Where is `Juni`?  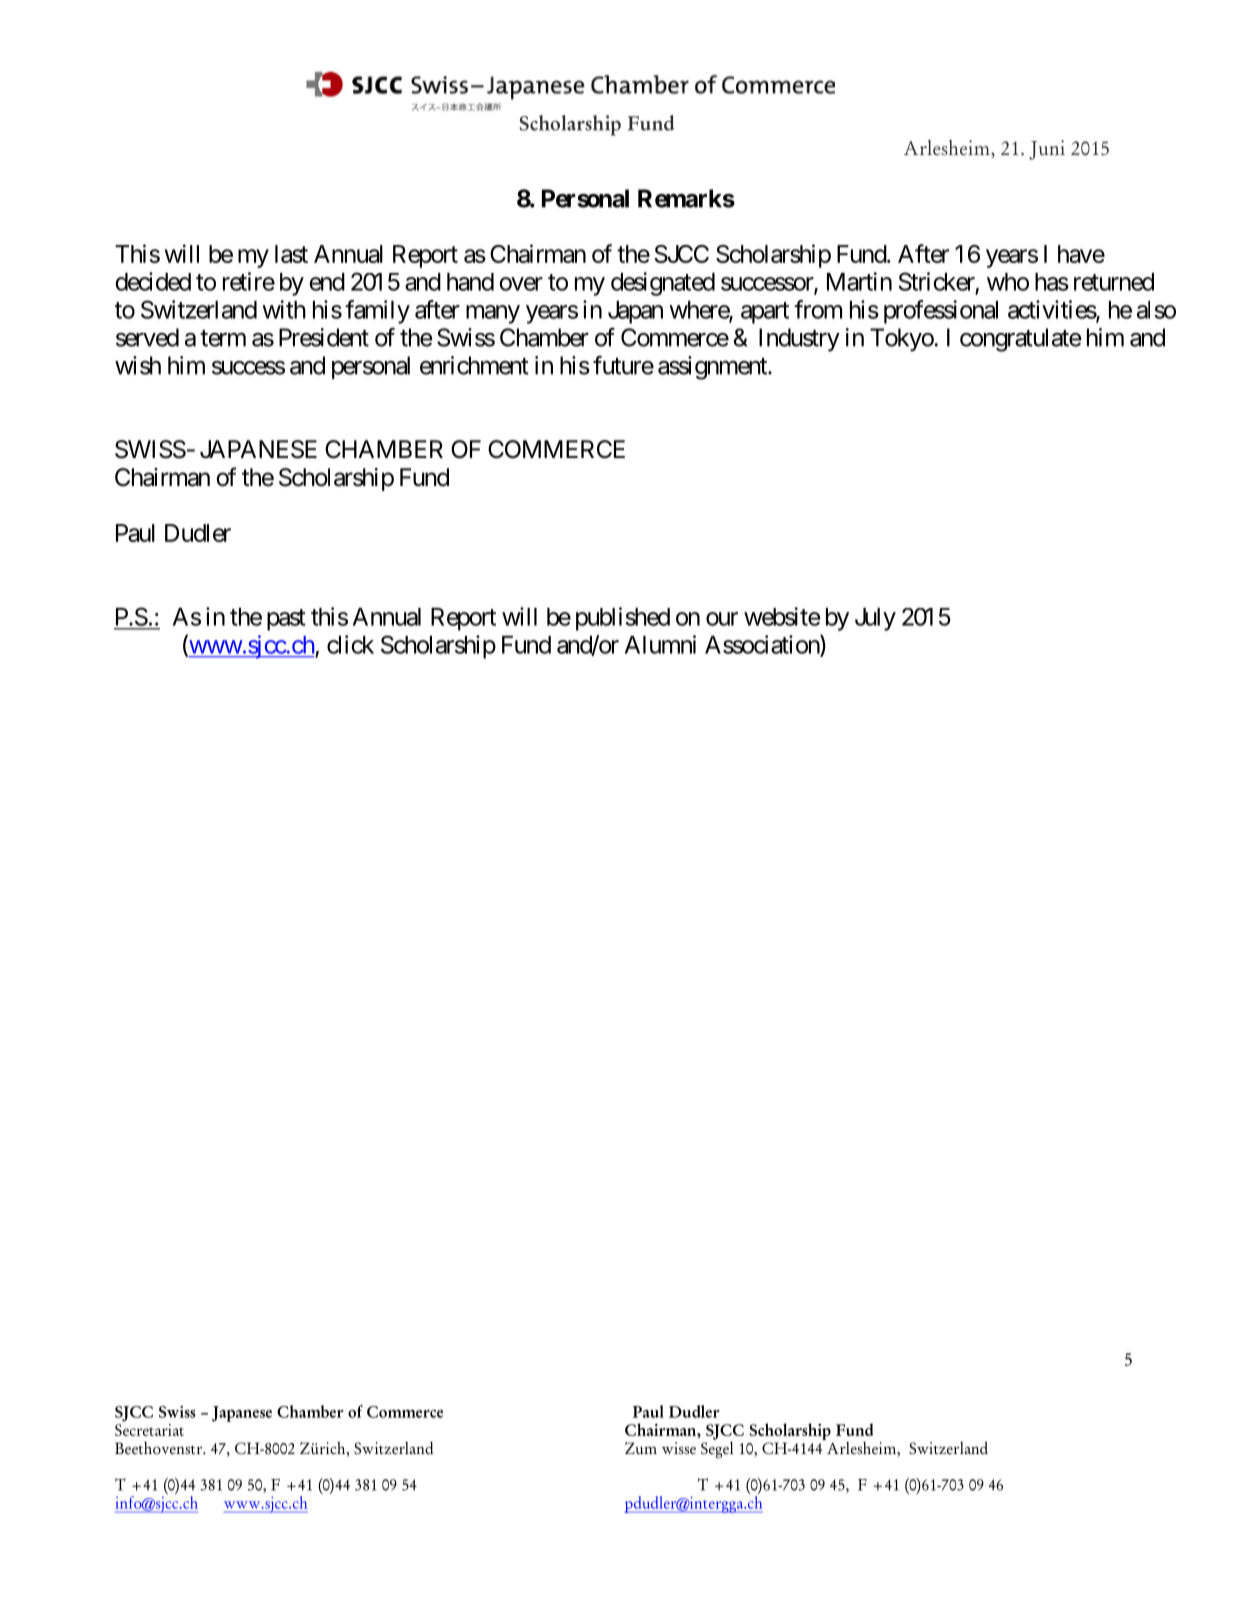 Juni is located at coordinates (1047, 150).
